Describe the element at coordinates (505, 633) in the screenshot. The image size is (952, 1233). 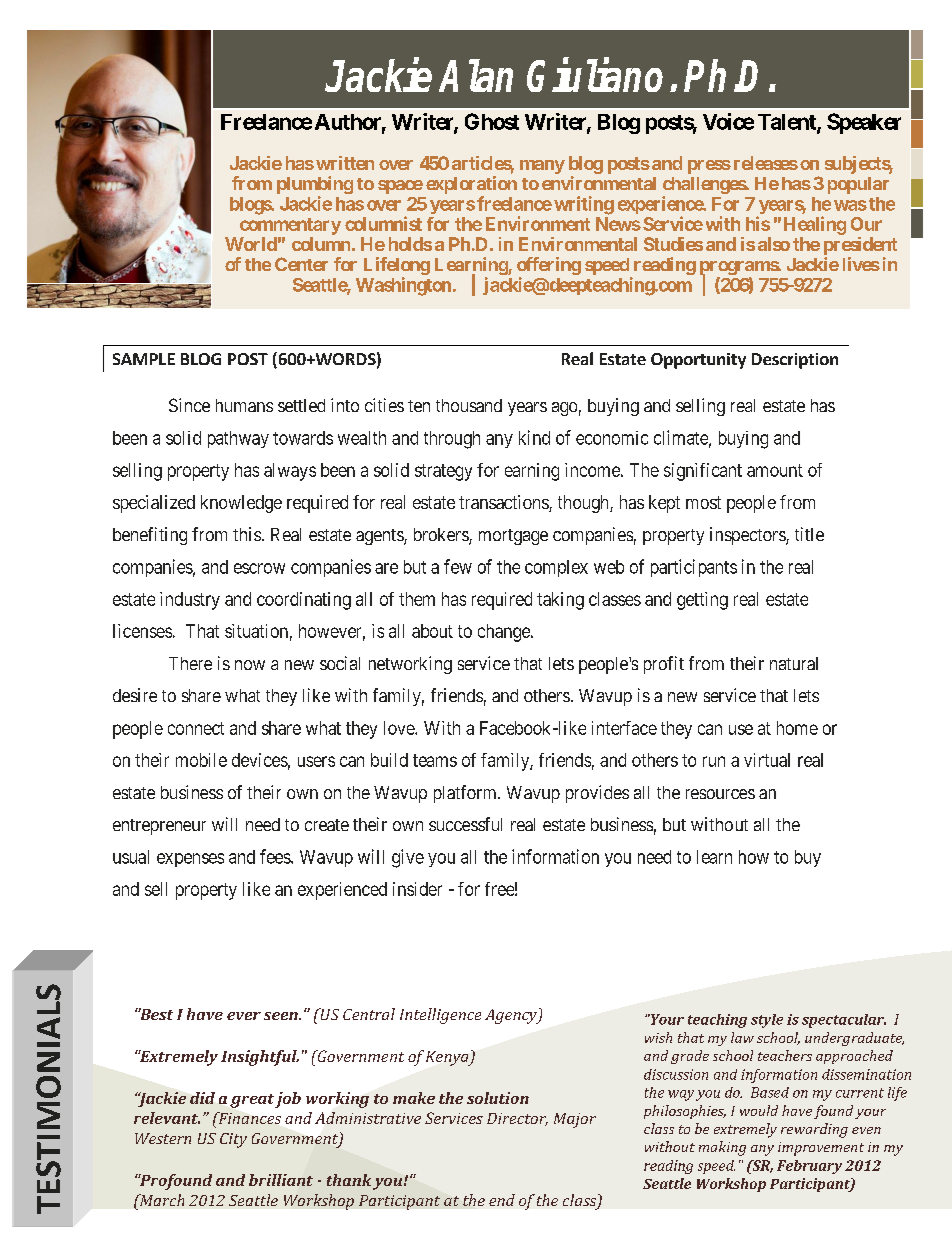
I see `change` at that location.
